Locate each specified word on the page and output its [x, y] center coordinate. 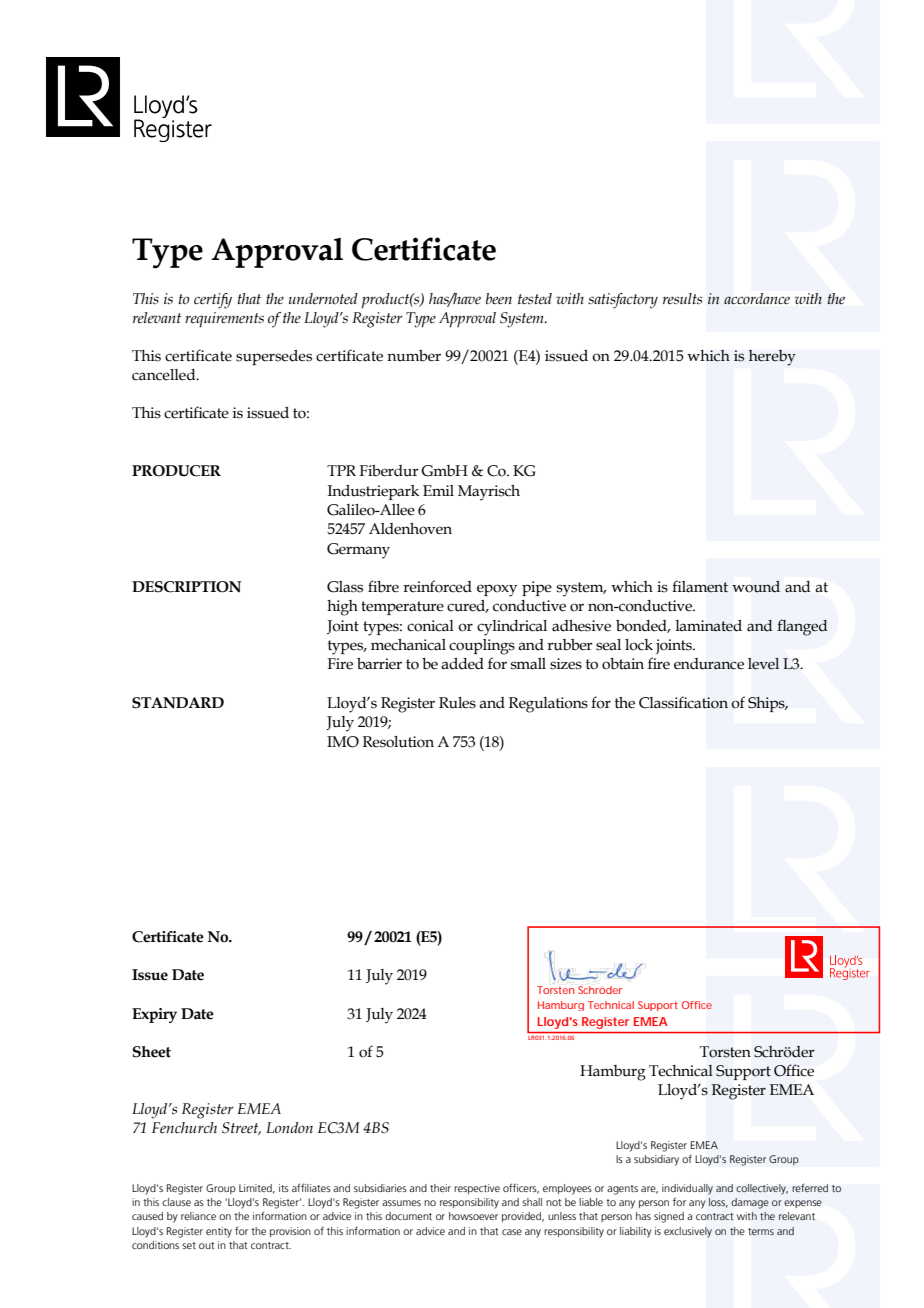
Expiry [154, 1015]
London [289, 1128]
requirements [224, 319]
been [499, 299]
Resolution [398, 742]
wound [756, 587]
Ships [767, 704]
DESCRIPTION [186, 587]
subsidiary [656, 1160]
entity [219, 1232]
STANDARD [178, 703]
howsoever [473, 1216]
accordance [757, 299]
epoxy [497, 590]
